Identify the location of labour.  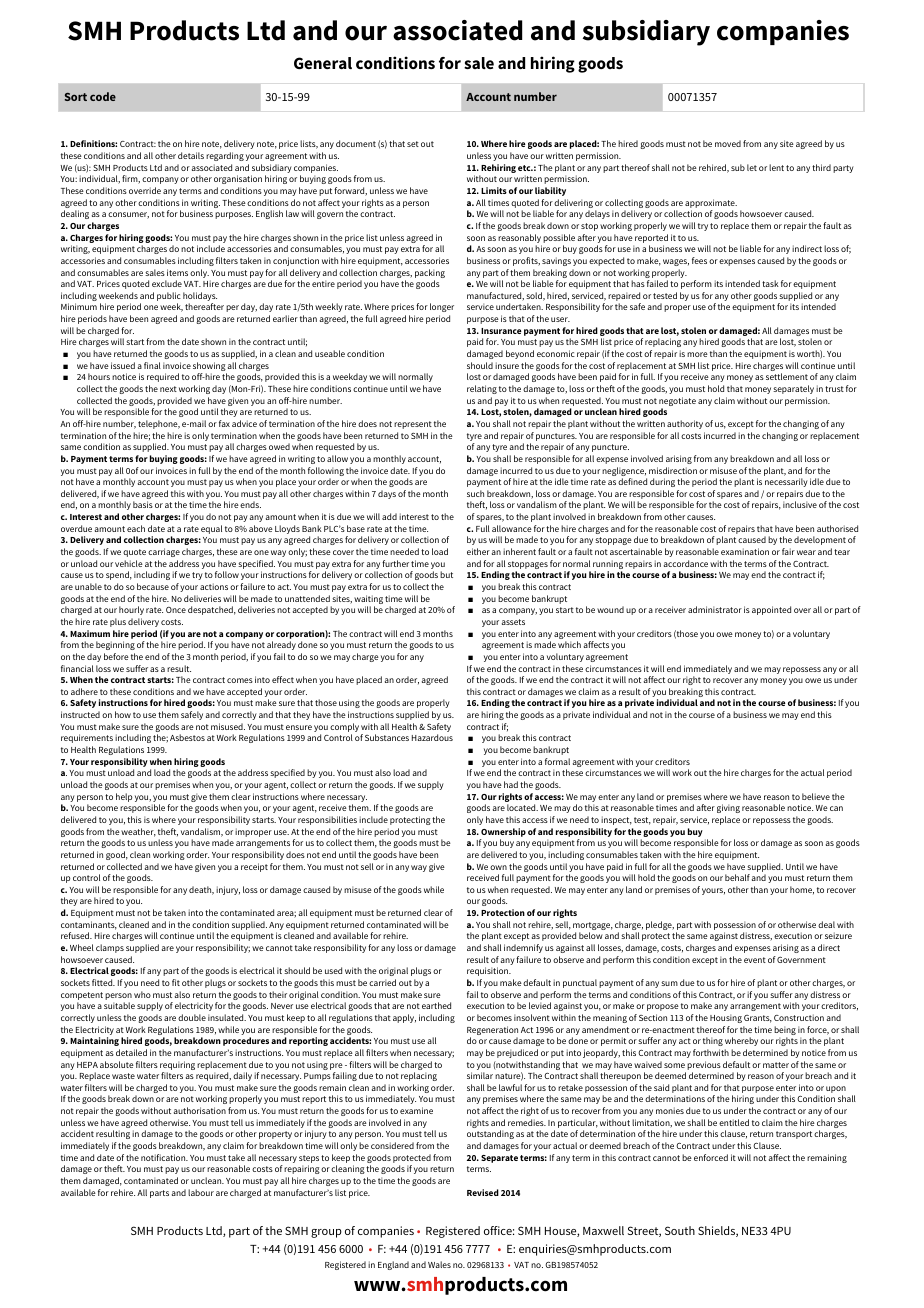
(201, 1192).
